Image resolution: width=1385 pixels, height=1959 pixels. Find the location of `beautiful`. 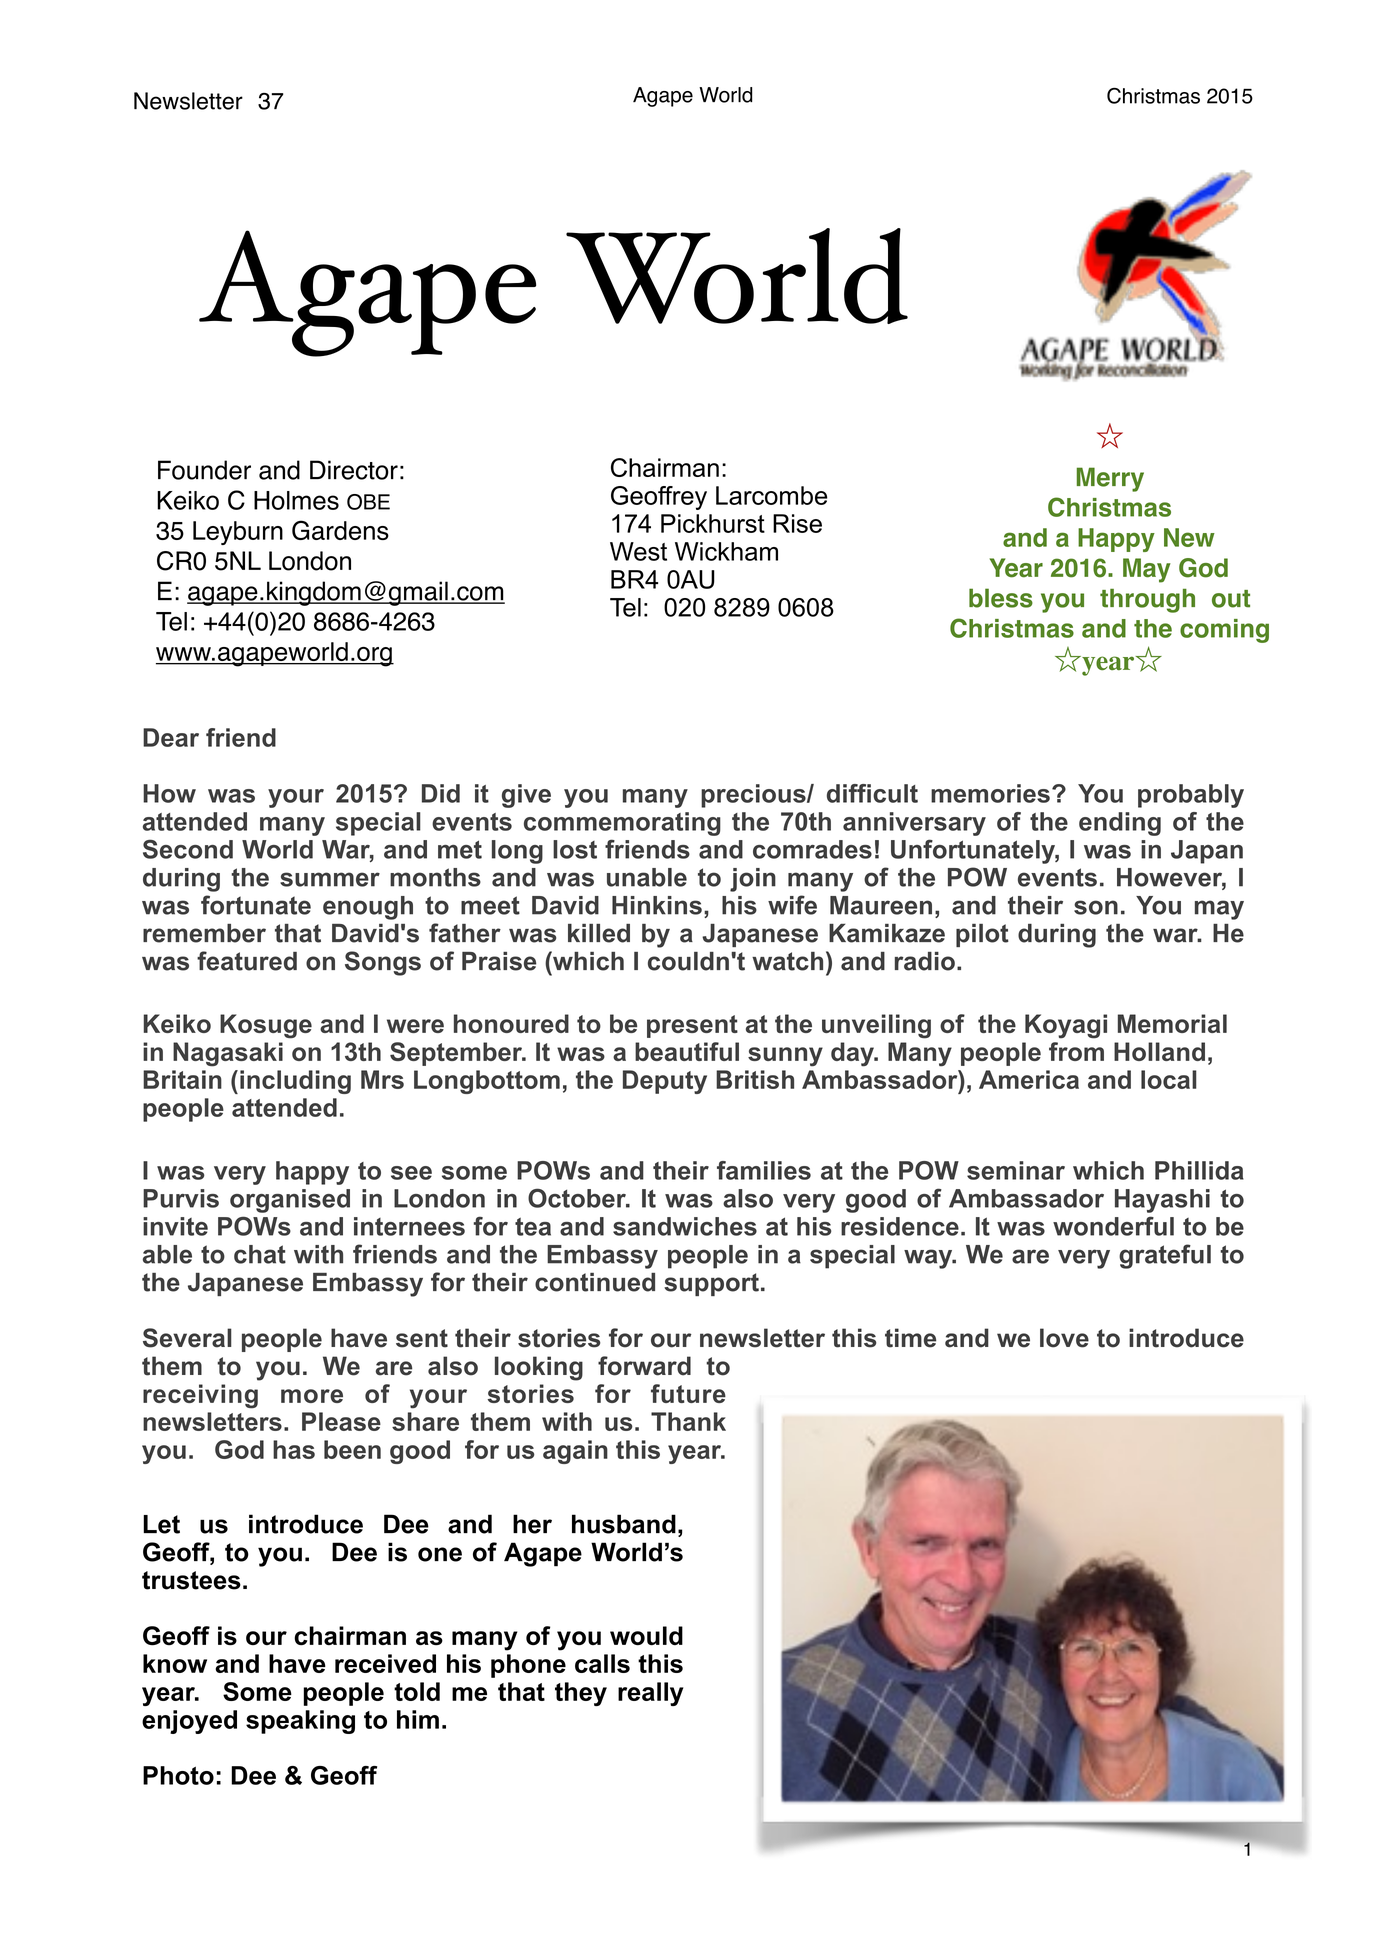

beautiful is located at coordinates (687, 1051).
